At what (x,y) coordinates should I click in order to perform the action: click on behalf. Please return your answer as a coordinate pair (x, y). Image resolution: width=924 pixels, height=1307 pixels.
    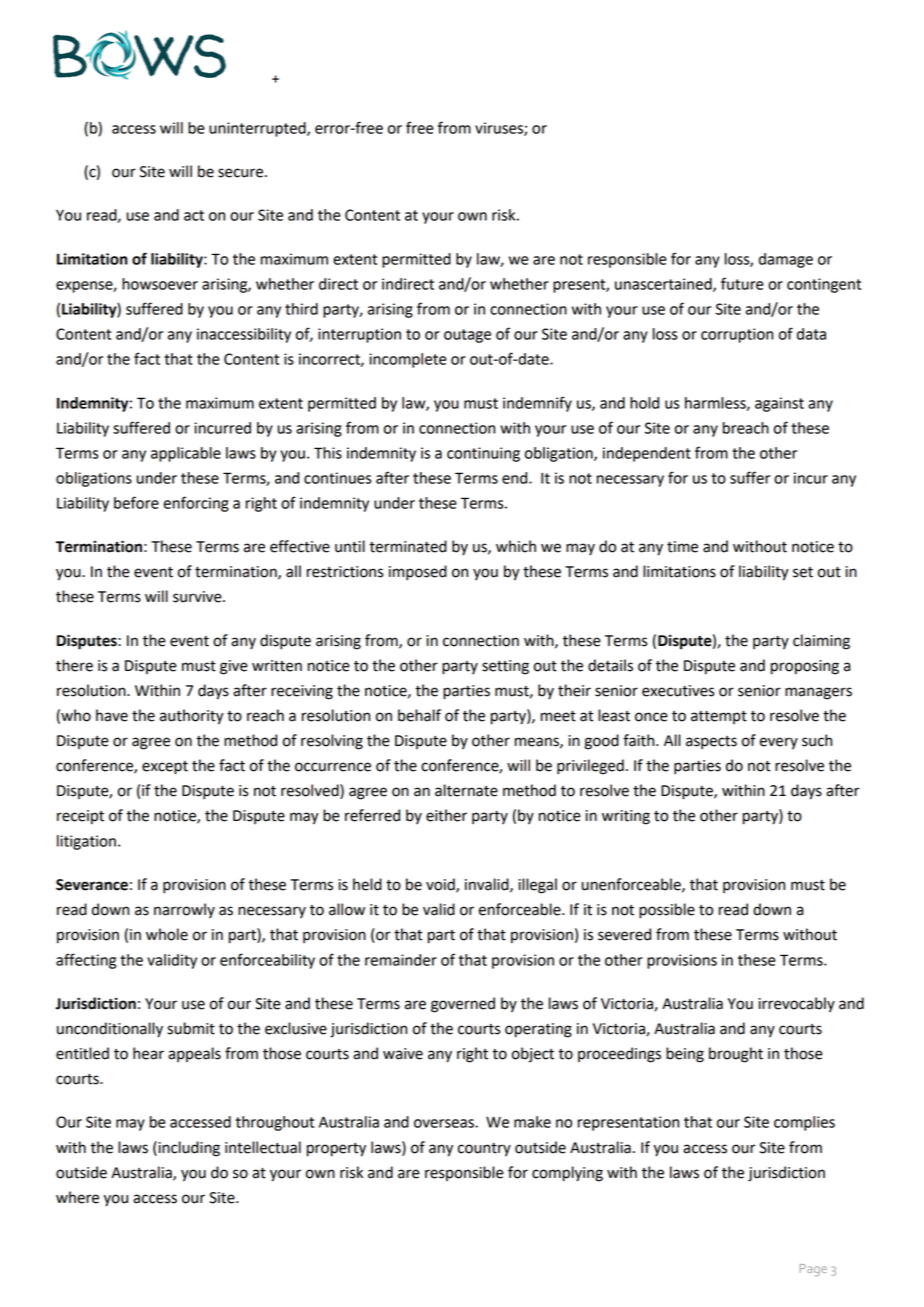
    Looking at the image, I should click on (419, 715).
